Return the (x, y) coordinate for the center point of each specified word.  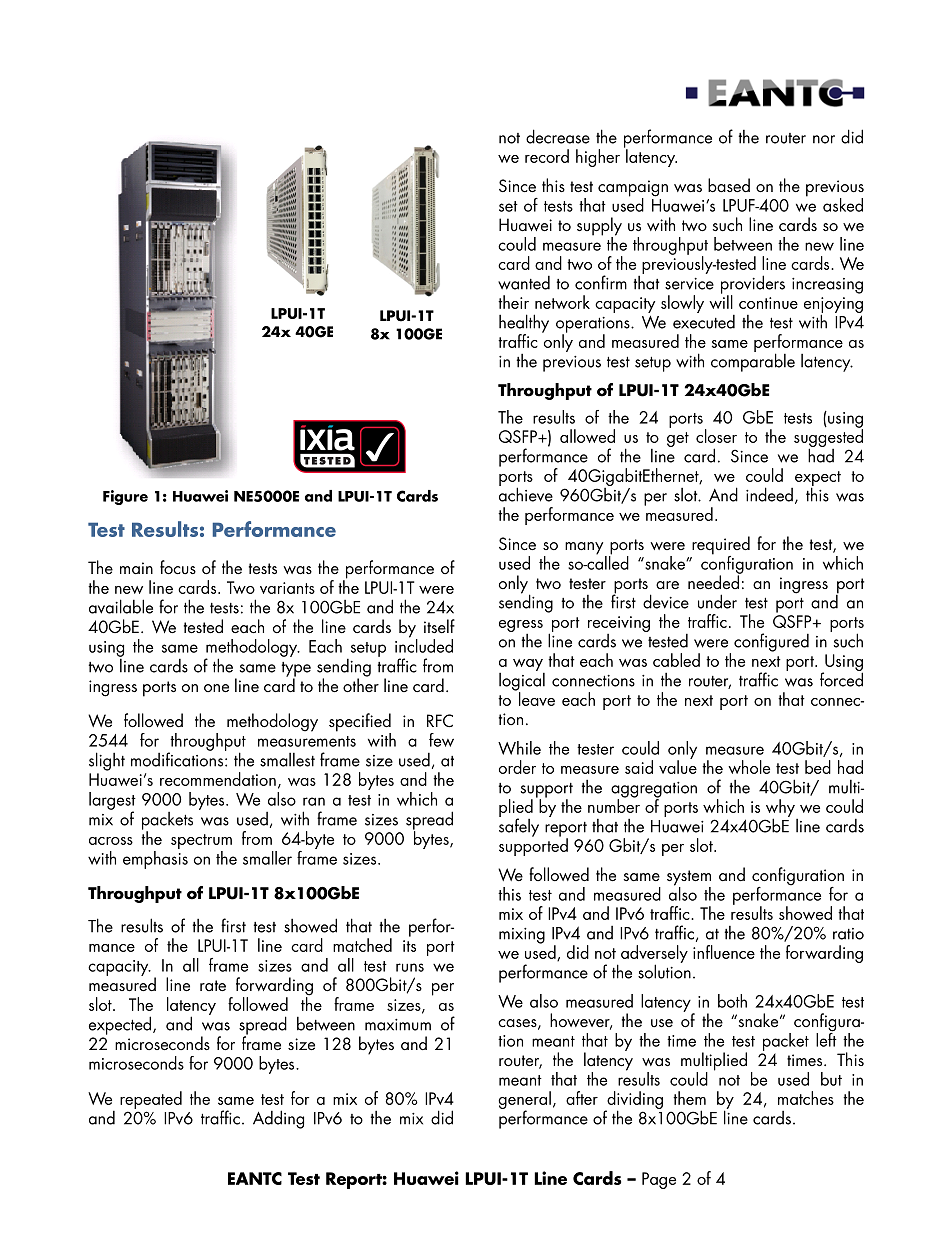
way (528, 665)
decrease (558, 136)
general (524, 1101)
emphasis (155, 858)
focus (178, 567)
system (689, 879)
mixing (522, 936)
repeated (151, 1100)
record (547, 156)
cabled (676, 660)
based (729, 185)
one (216, 688)
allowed (587, 436)
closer (716, 436)
